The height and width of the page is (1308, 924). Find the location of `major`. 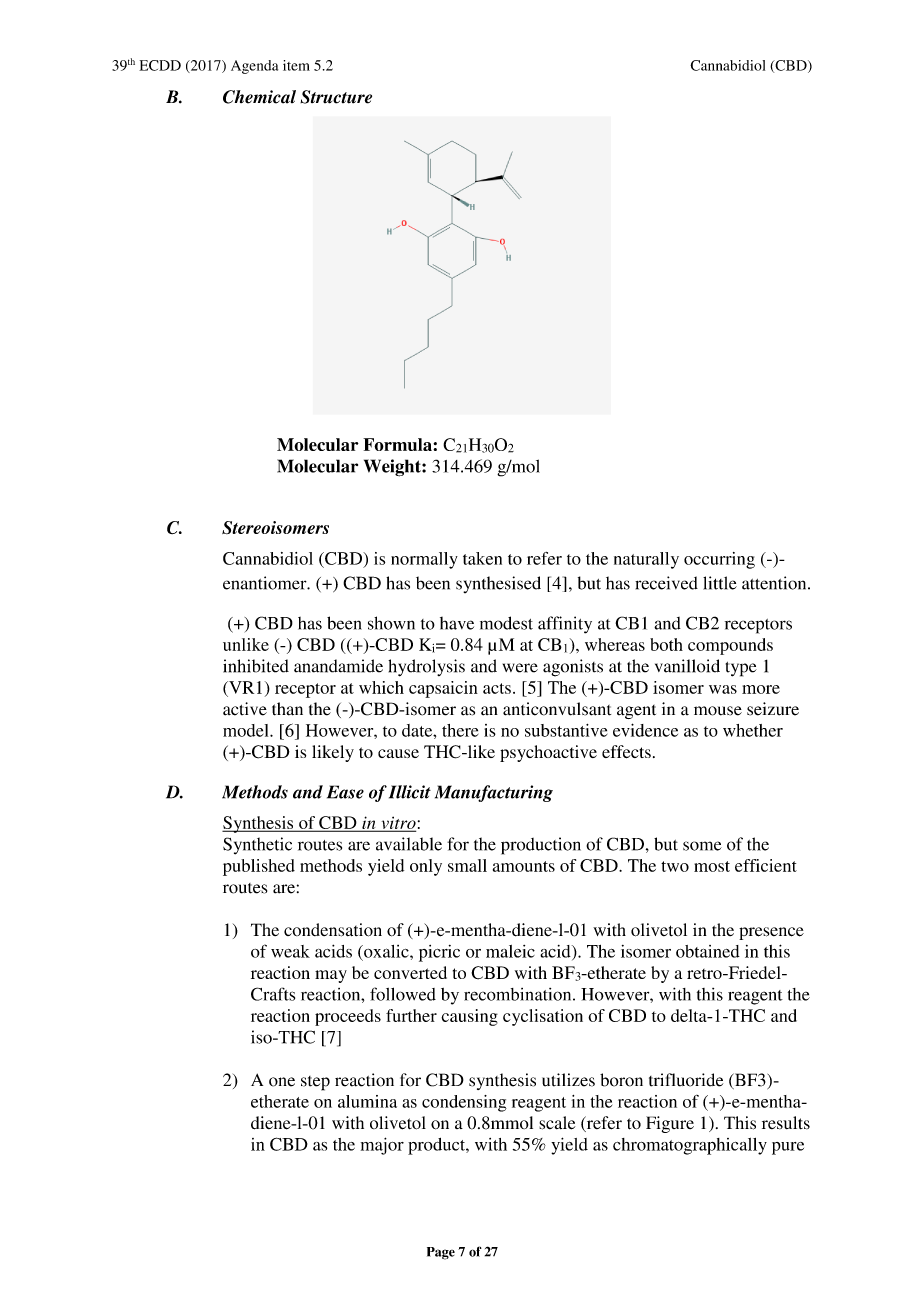

major is located at coordinates (382, 1146).
